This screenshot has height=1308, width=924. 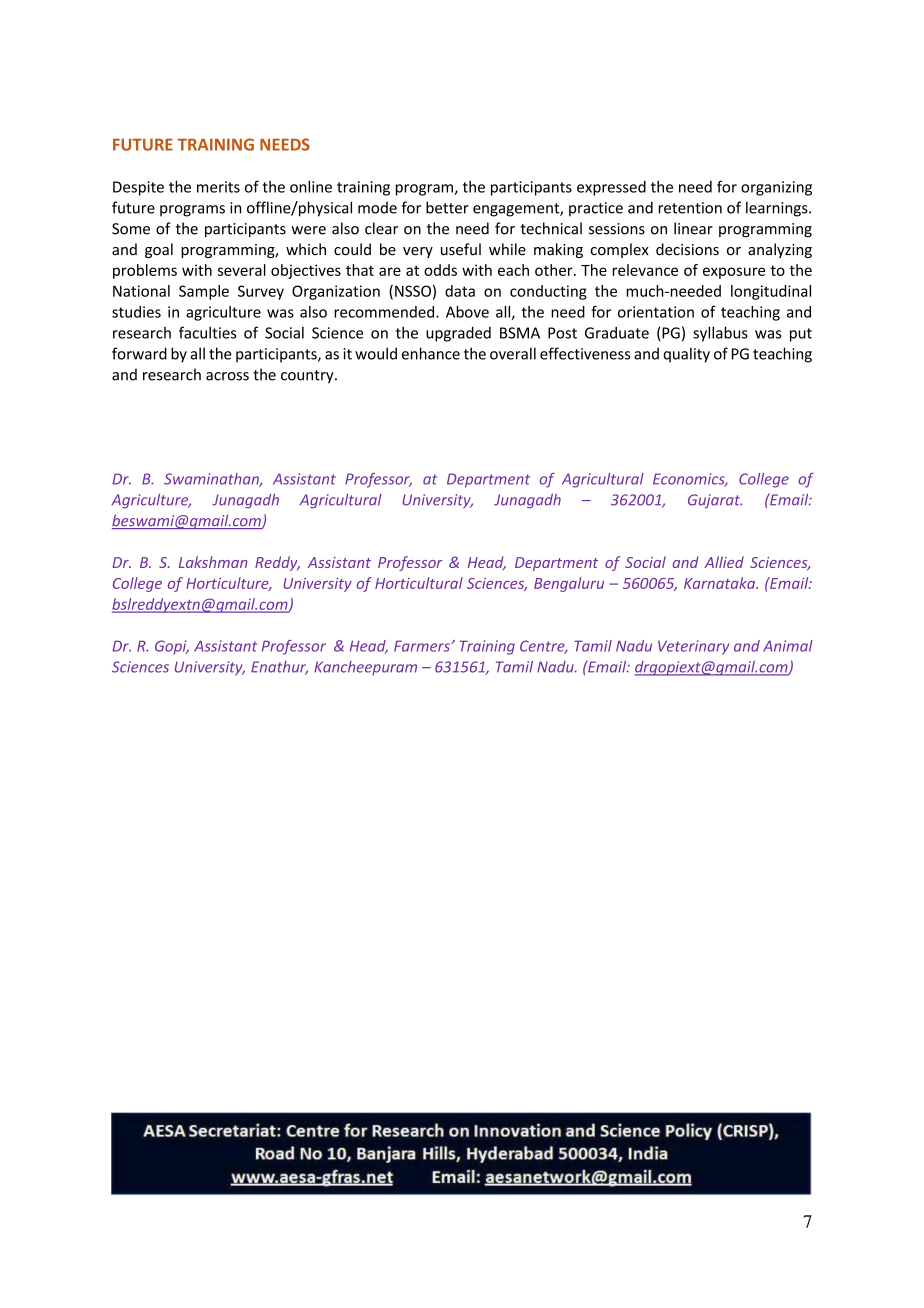 I want to click on merits, so click(x=218, y=187).
